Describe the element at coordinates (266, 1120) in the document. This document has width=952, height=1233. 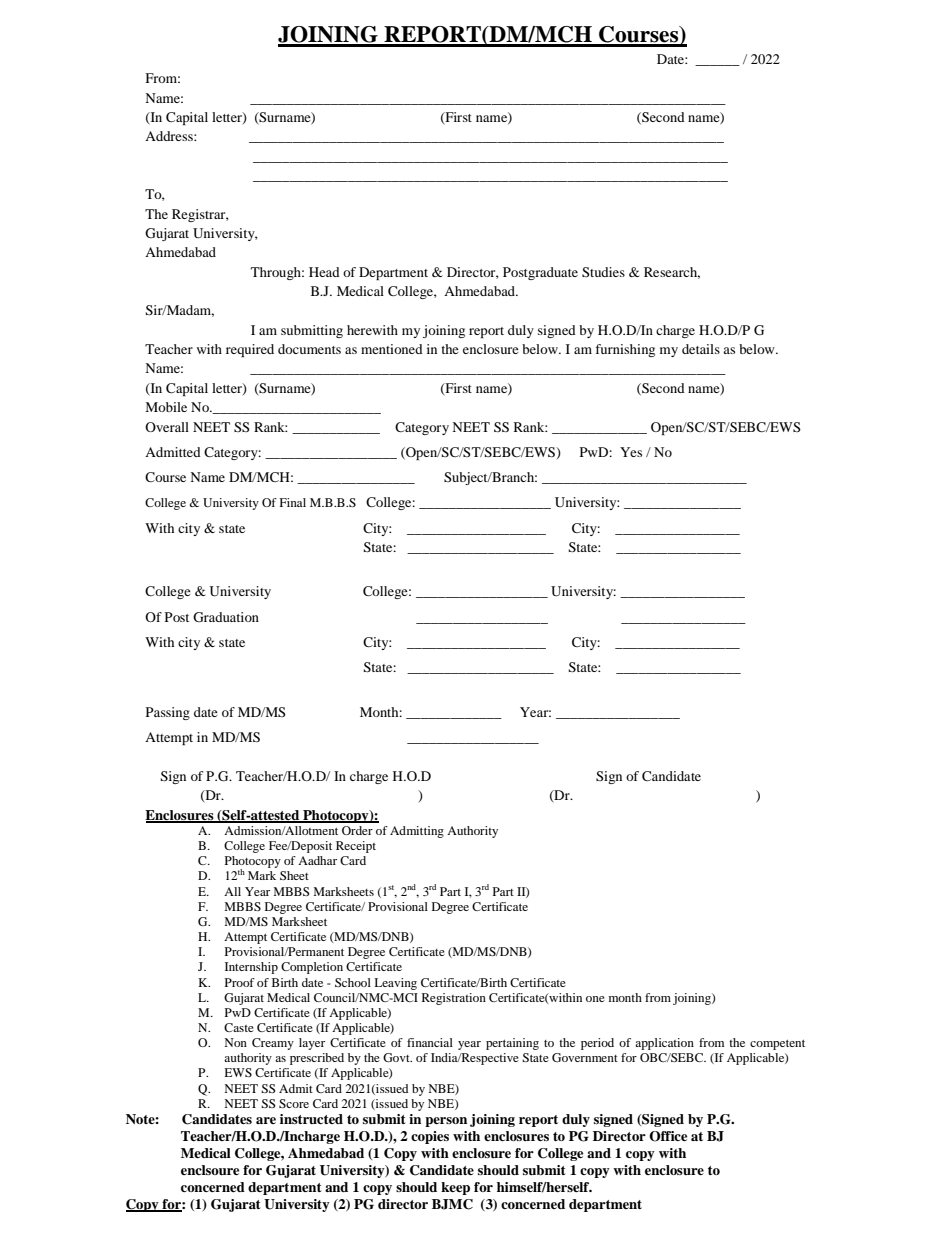
I see `are` at that location.
